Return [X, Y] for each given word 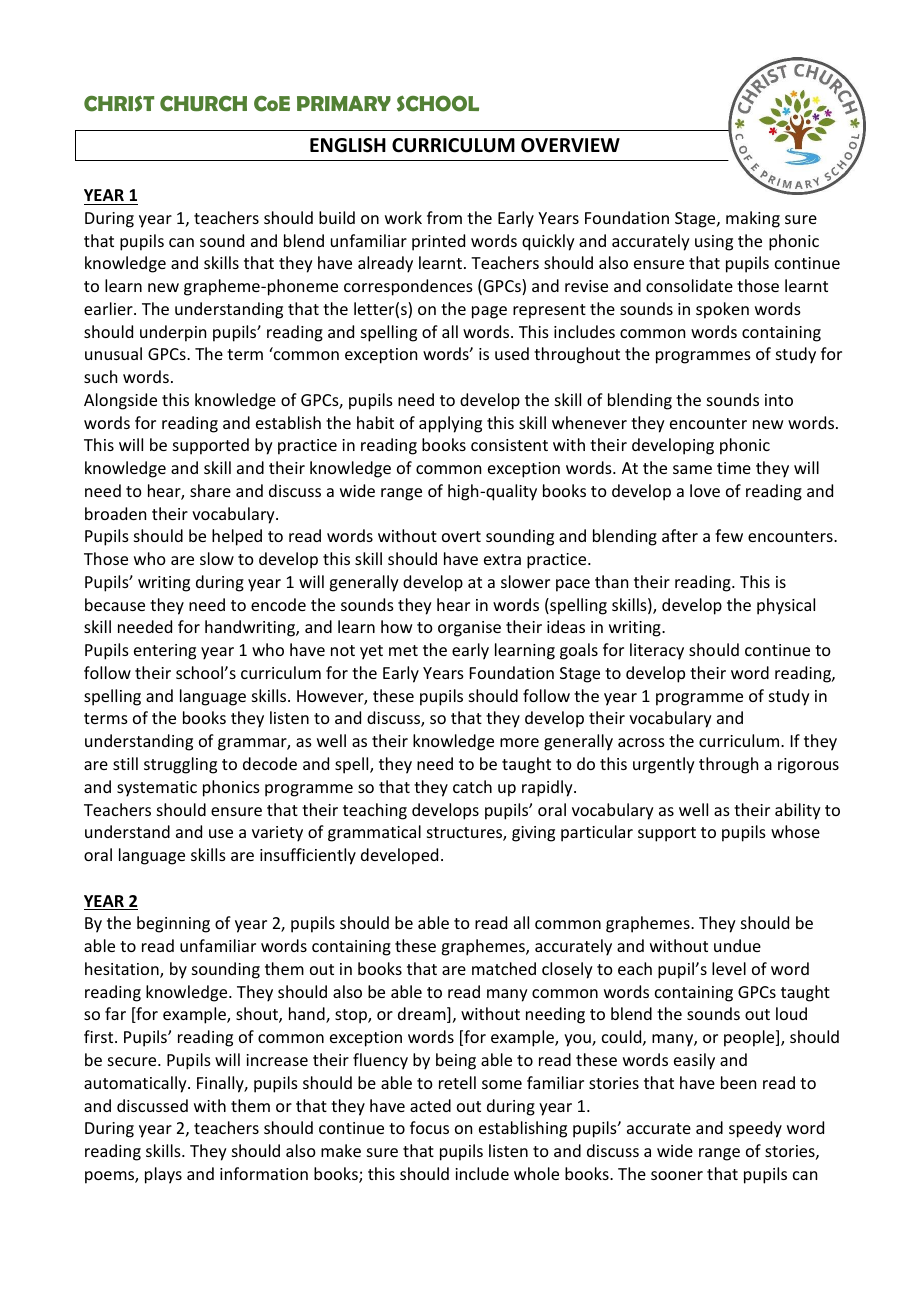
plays [163, 1175]
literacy [657, 651]
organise [469, 629]
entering [165, 652]
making [753, 219]
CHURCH [203, 104]
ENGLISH [348, 145]
